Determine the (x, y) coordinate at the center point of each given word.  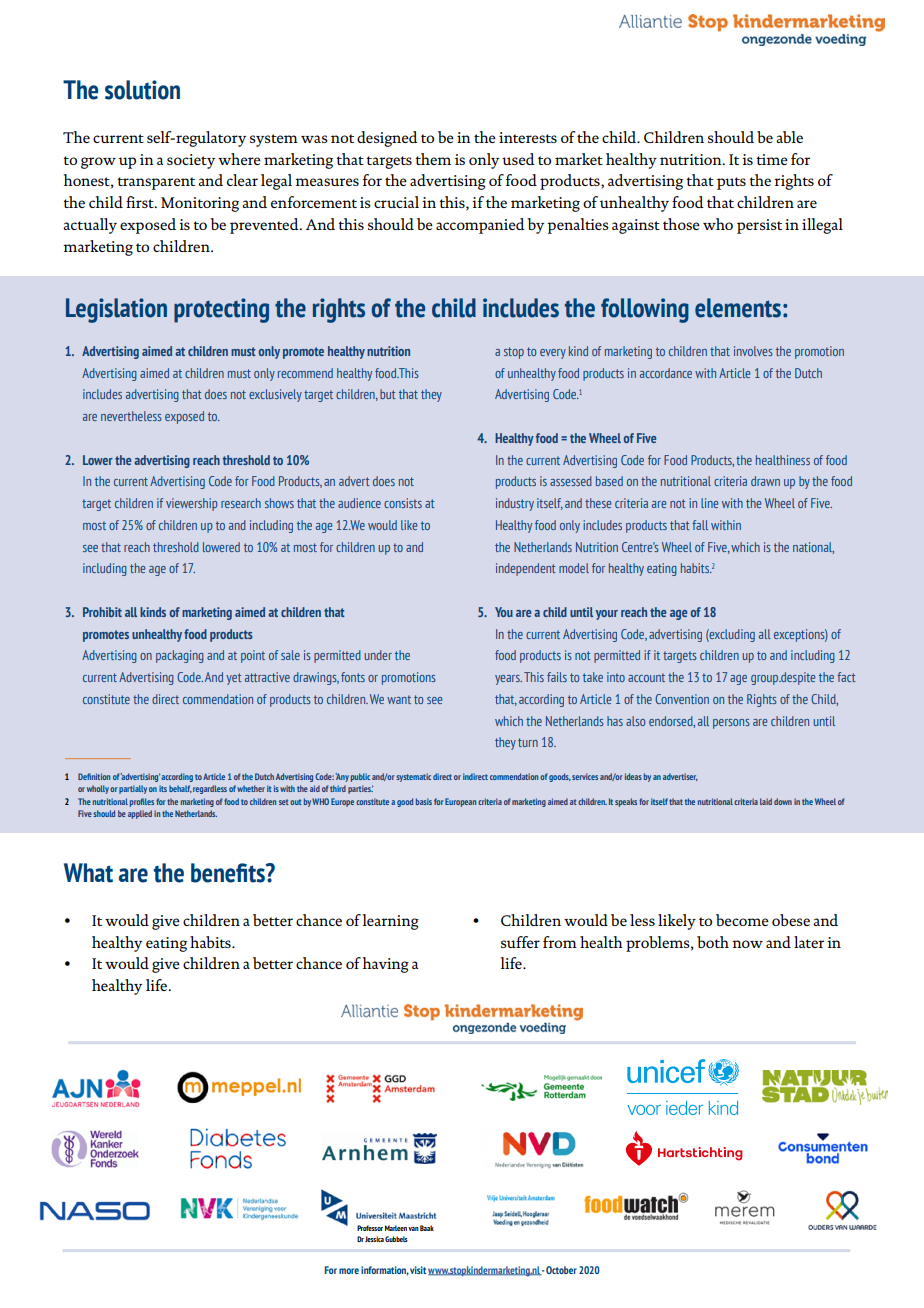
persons (731, 724)
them (433, 159)
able (789, 137)
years (508, 680)
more (349, 1271)
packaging (180, 656)
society (191, 161)
